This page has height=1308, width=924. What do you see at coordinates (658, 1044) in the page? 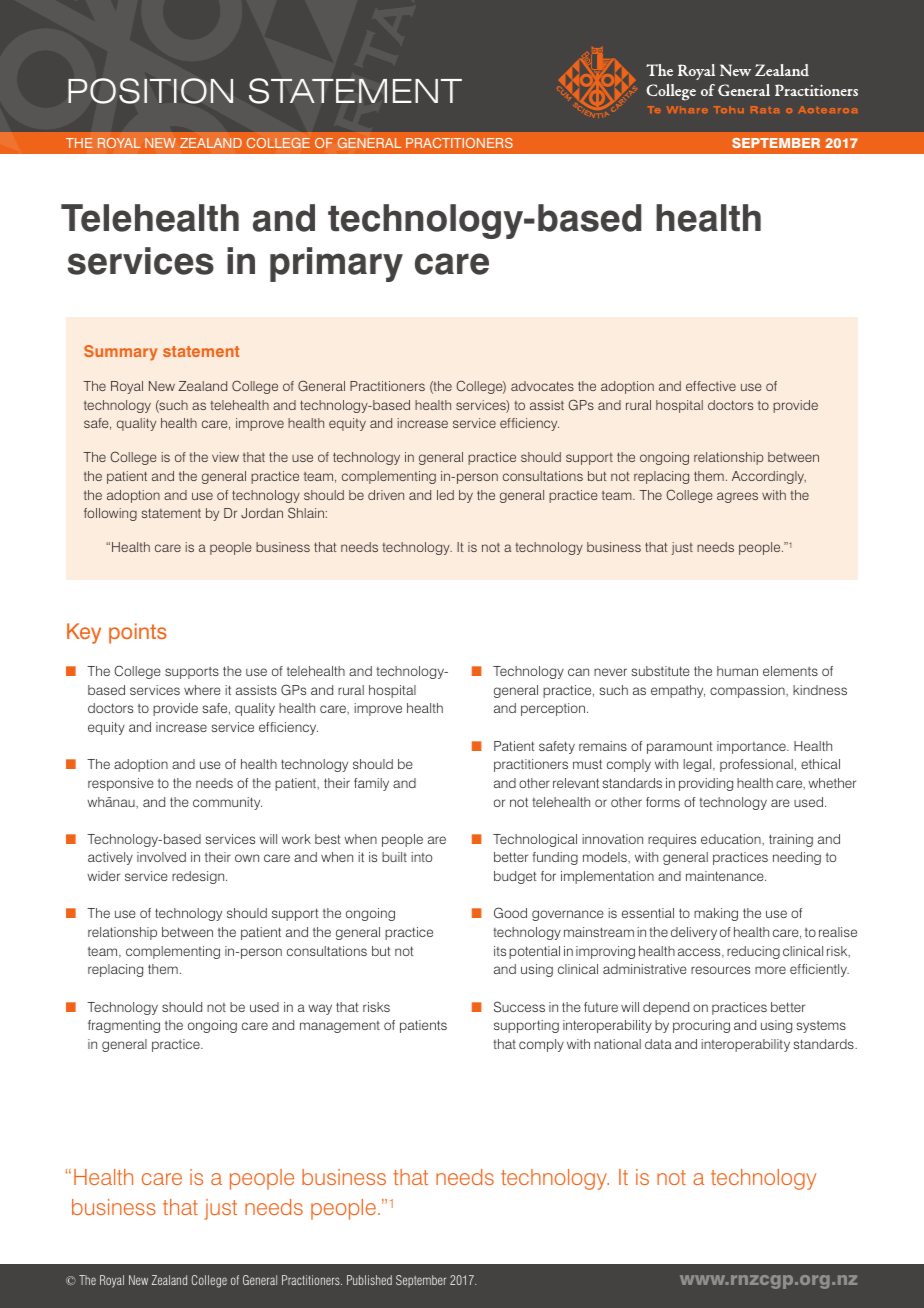
I see `data` at bounding box center [658, 1044].
